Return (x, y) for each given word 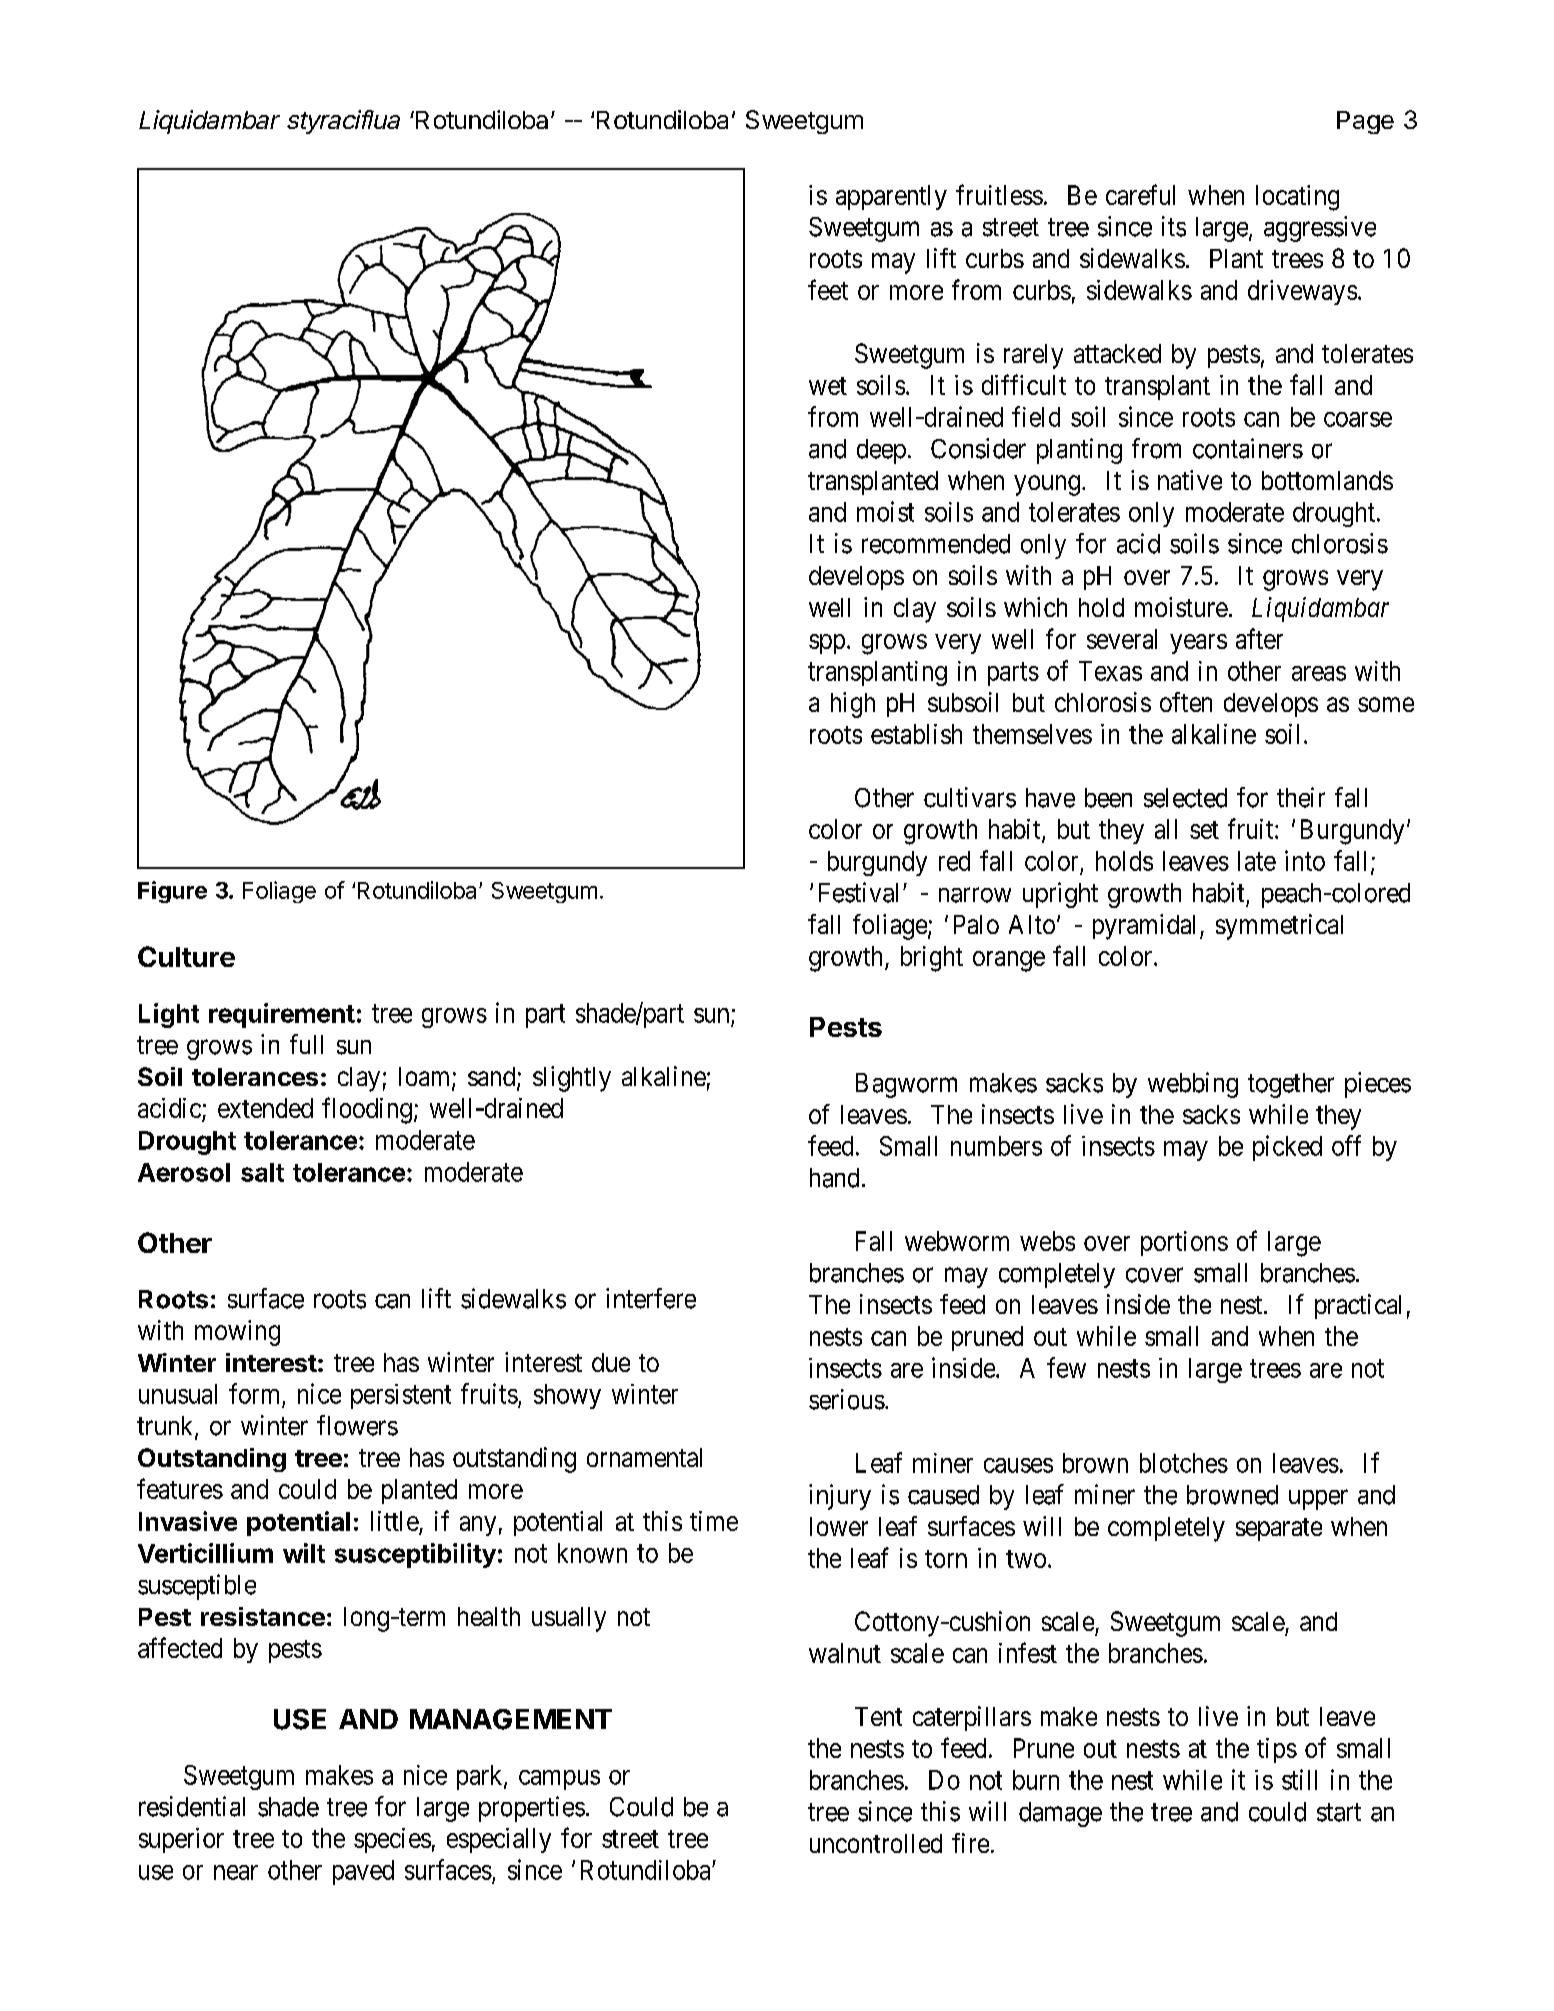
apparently (891, 197)
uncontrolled (876, 1843)
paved (363, 1872)
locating (1297, 198)
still (1299, 1779)
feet (828, 289)
